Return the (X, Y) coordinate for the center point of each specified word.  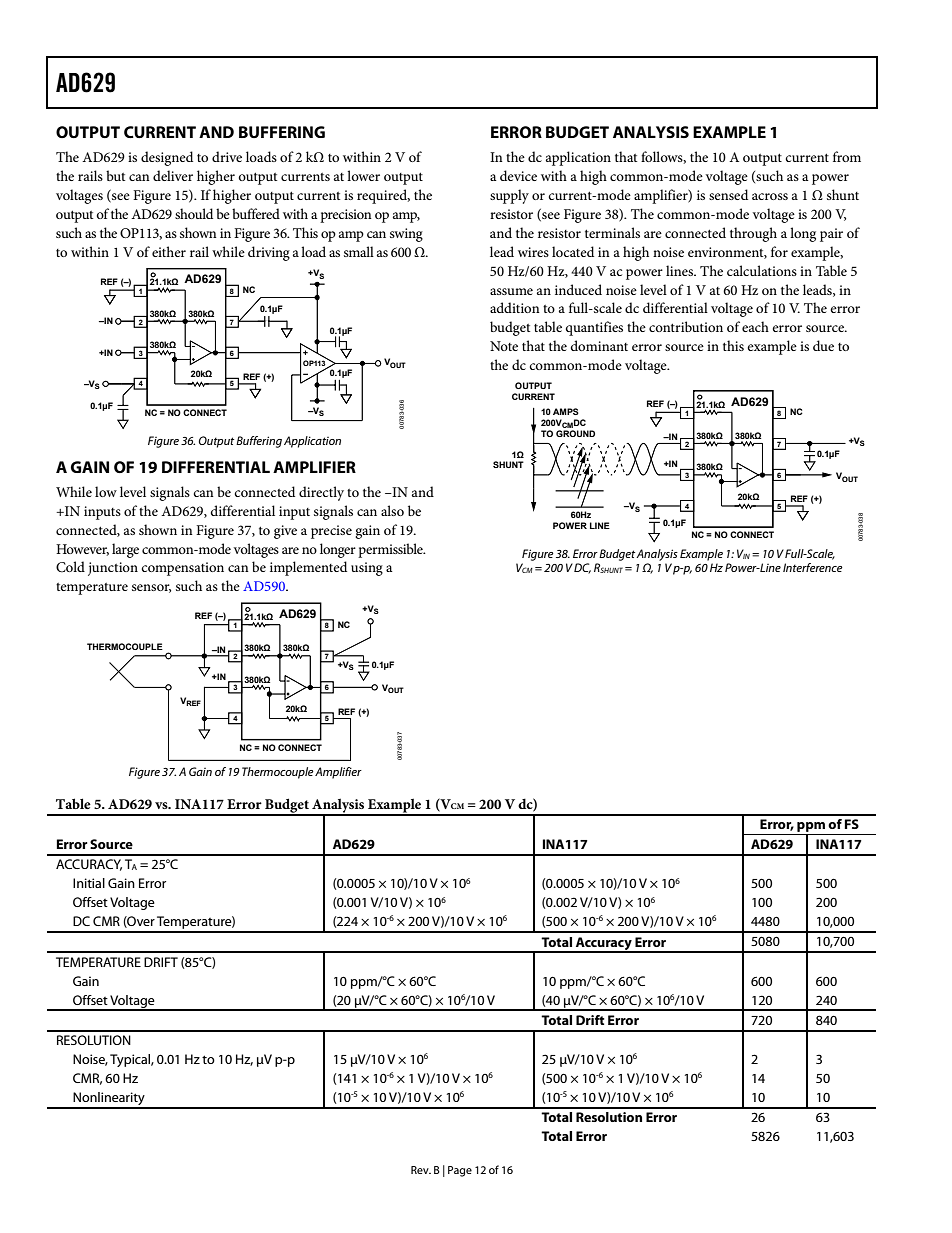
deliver (173, 175)
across (770, 196)
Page (460, 1171)
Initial (89, 883)
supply (509, 196)
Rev (421, 1170)
